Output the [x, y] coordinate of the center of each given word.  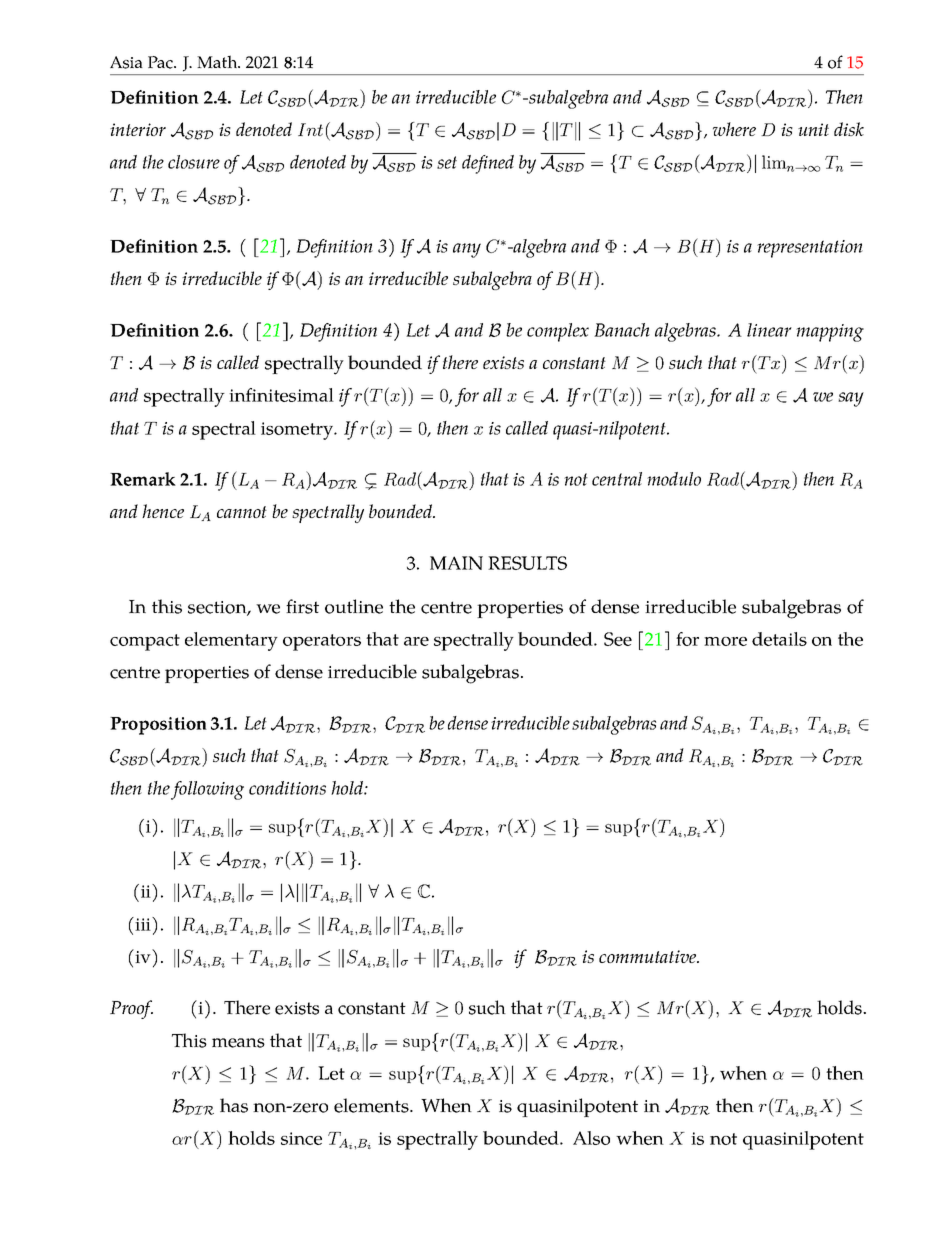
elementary [231, 641]
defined [488, 164]
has [234, 1105]
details [779, 639]
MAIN [456, 563]
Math [218, 61]
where [734, 129]
